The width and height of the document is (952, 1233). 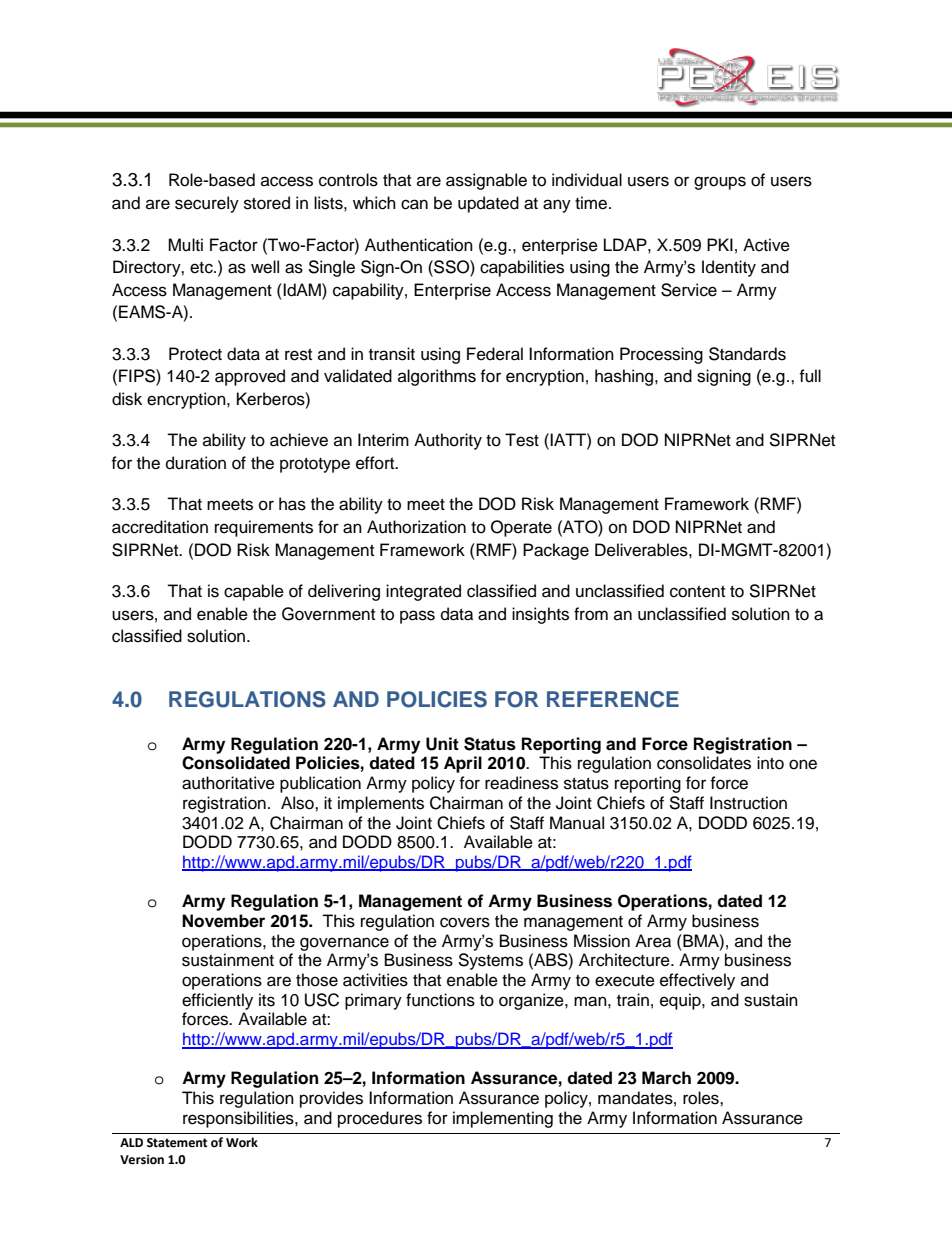 I want to click on Instruction, so click(x=748, y=803).
